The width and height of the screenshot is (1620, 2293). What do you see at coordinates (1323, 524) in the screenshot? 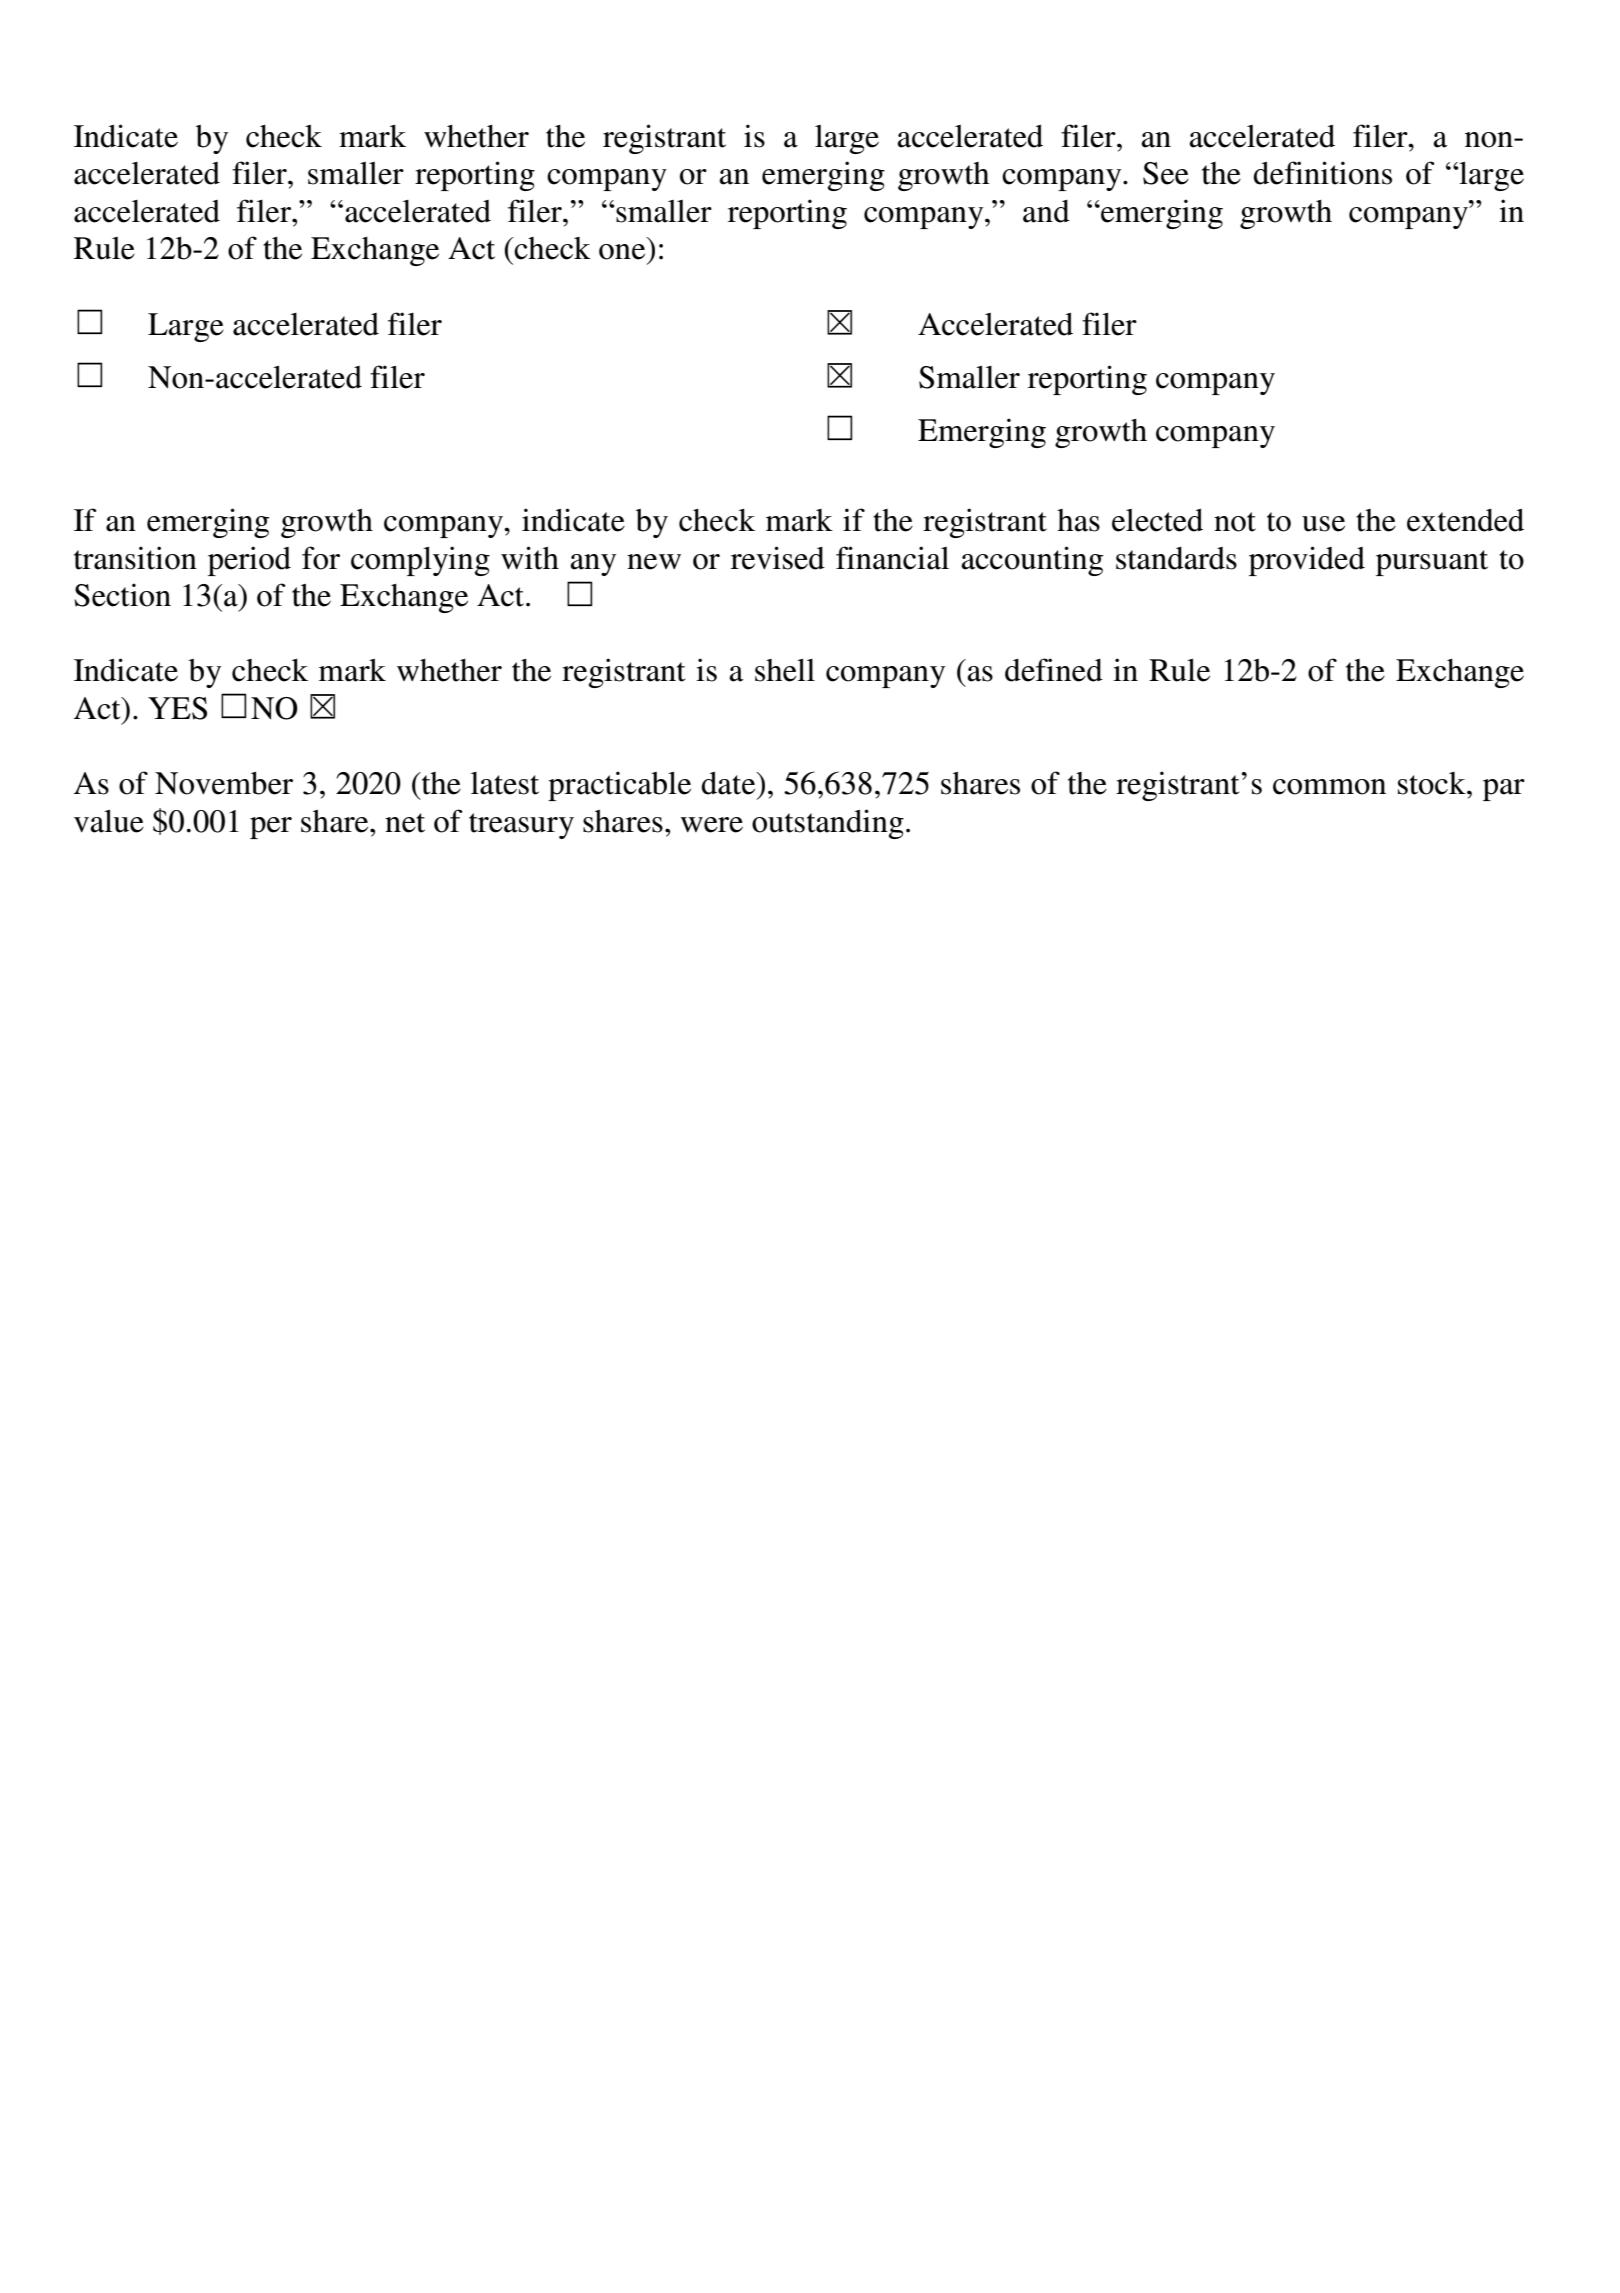
I see `use` at bounding box center [1323, 524].
